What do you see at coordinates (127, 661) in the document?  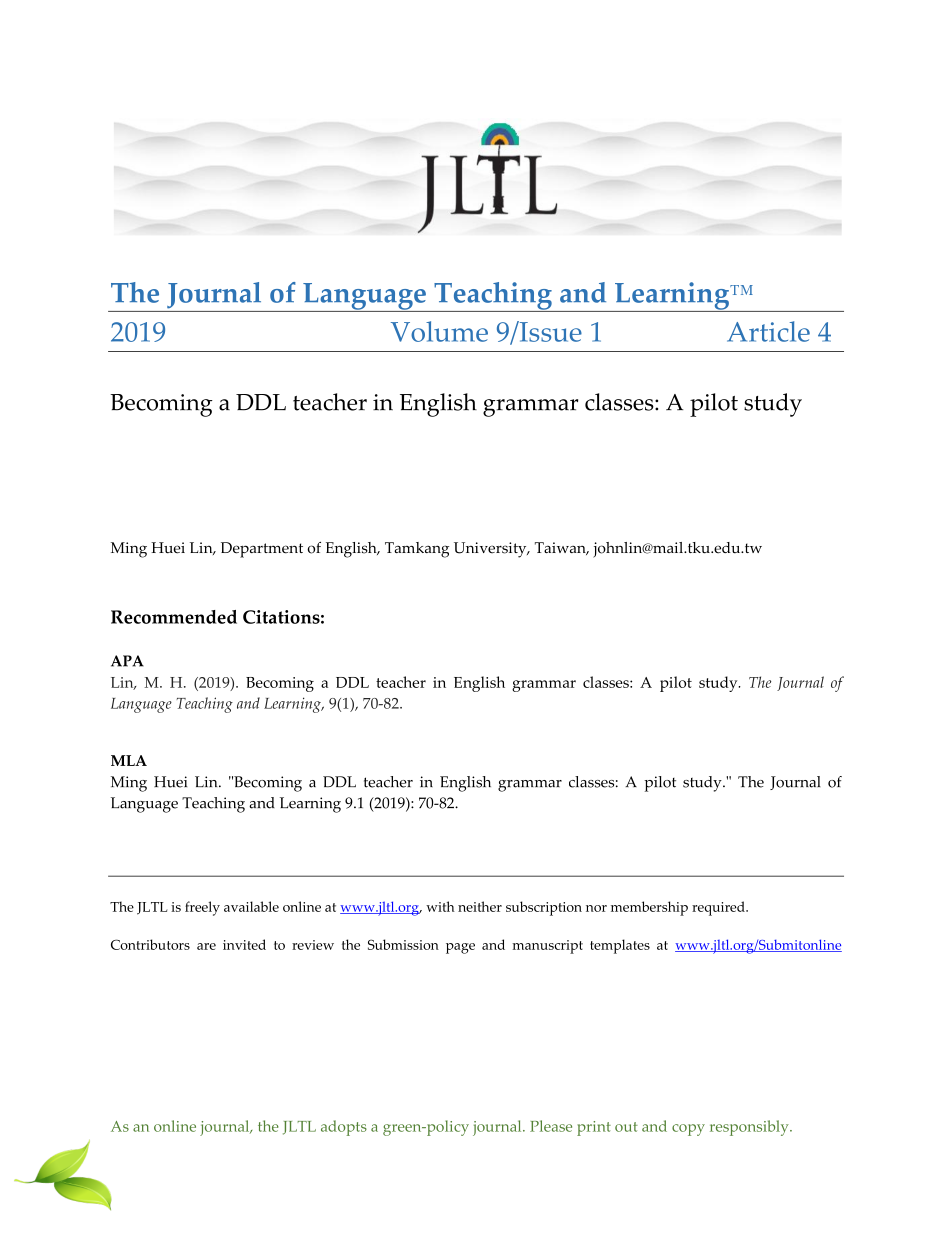 I see `APA` at bounding box center [127, 661].
